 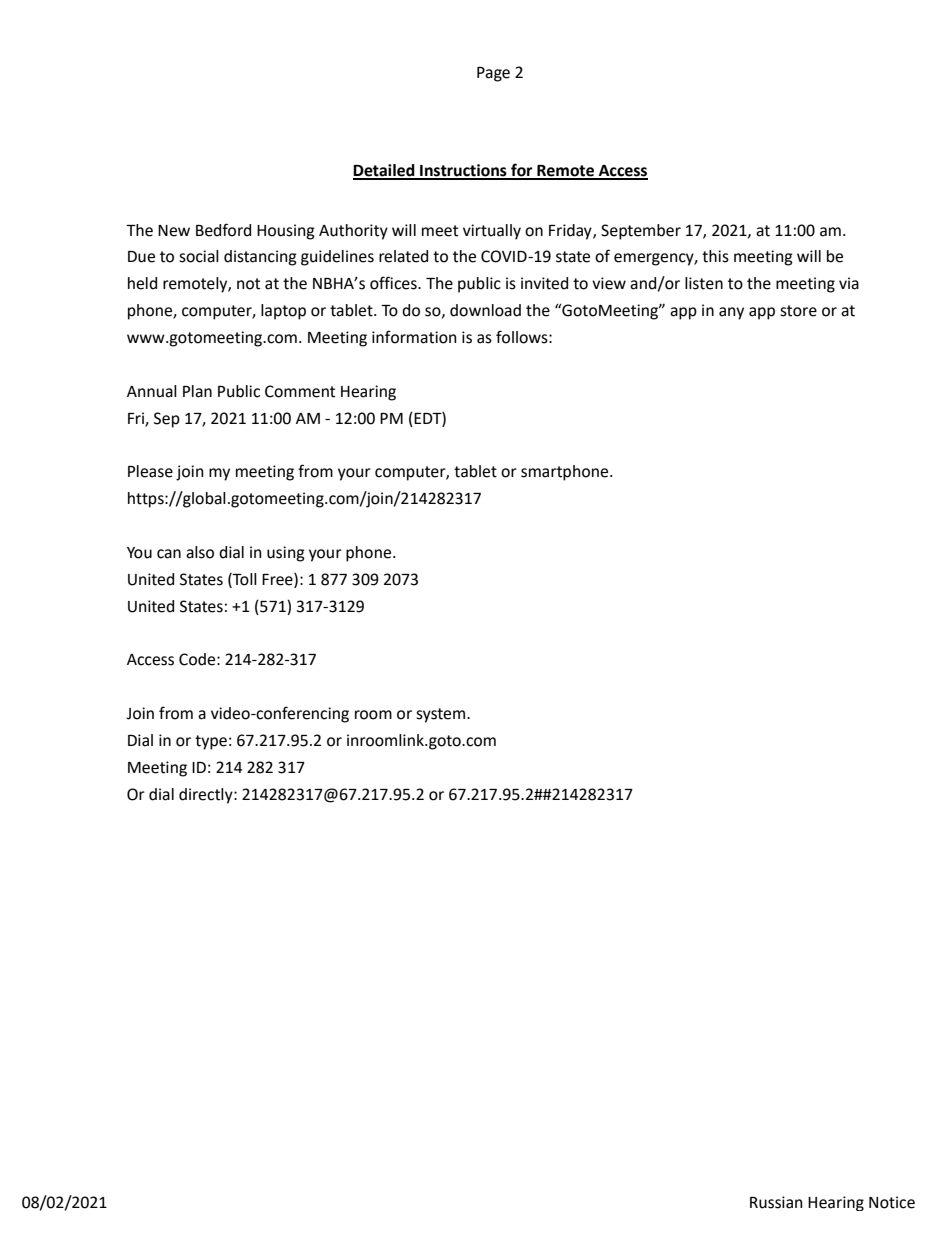 What do you see at coordinates (776, 1202) in the screenshot?
I see `Russian` at bounding box center [776, 1202].
